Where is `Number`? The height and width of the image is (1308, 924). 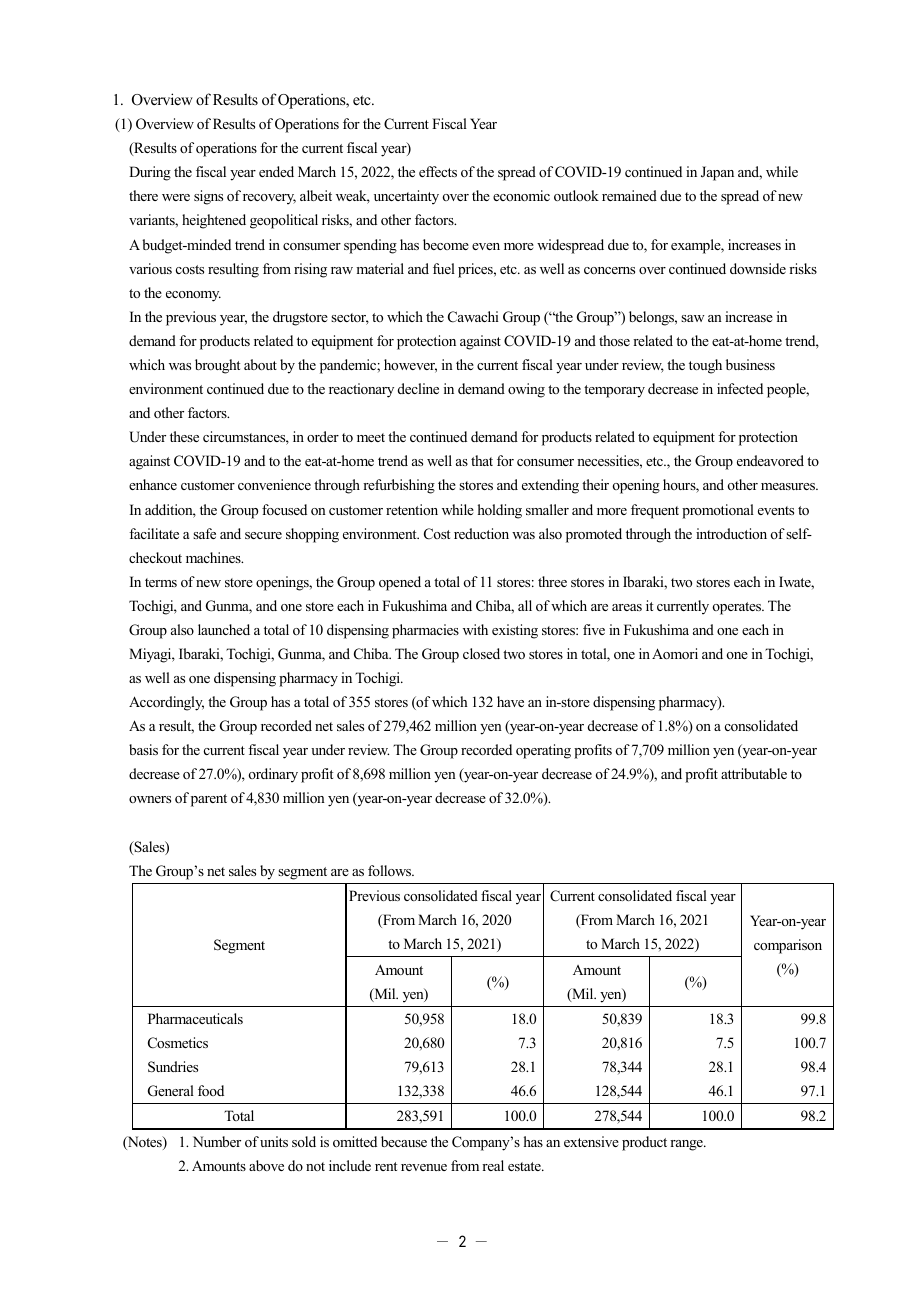
Number is located at coordinates (217, 1141).
